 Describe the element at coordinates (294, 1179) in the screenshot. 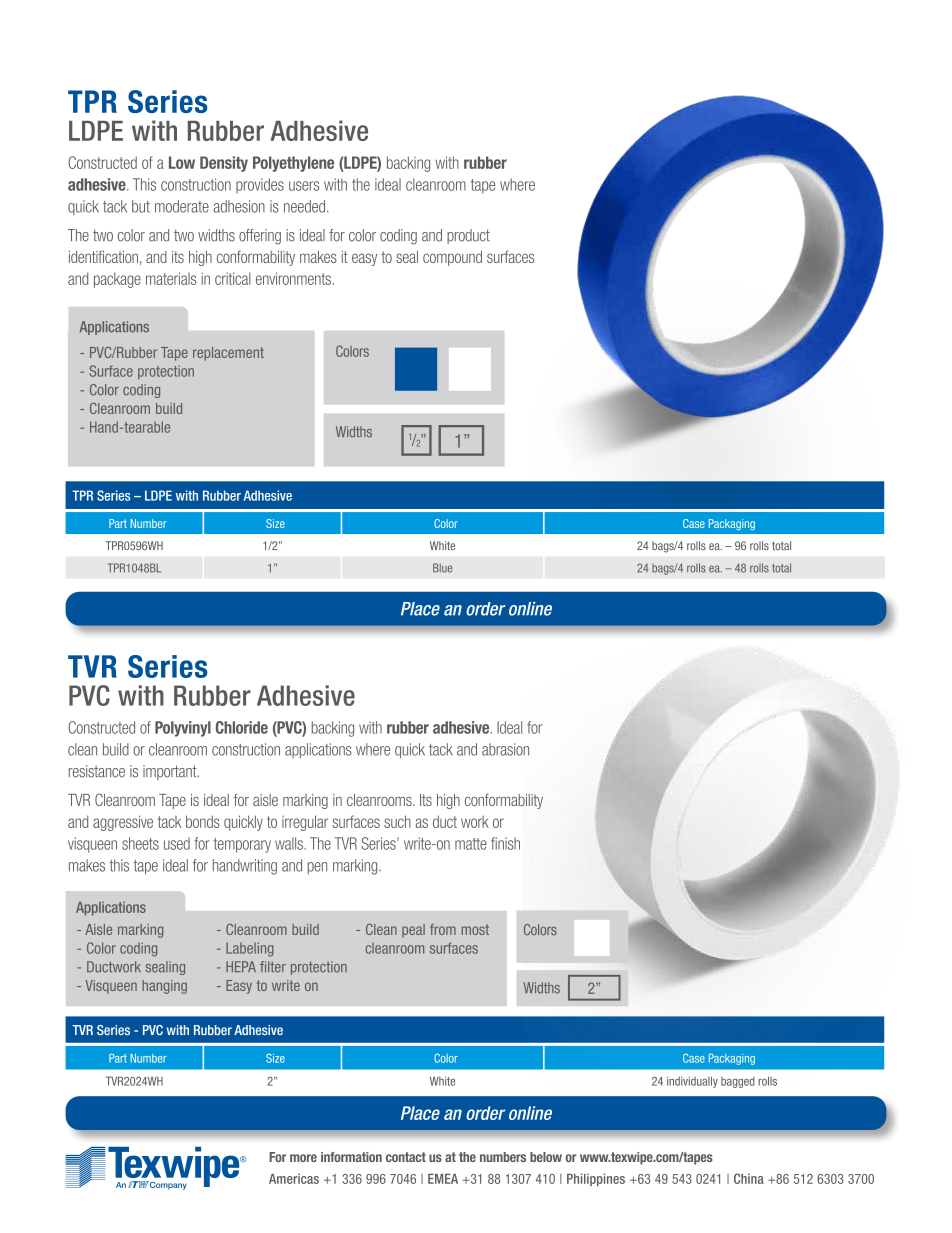

I see `Americas` at that location.
